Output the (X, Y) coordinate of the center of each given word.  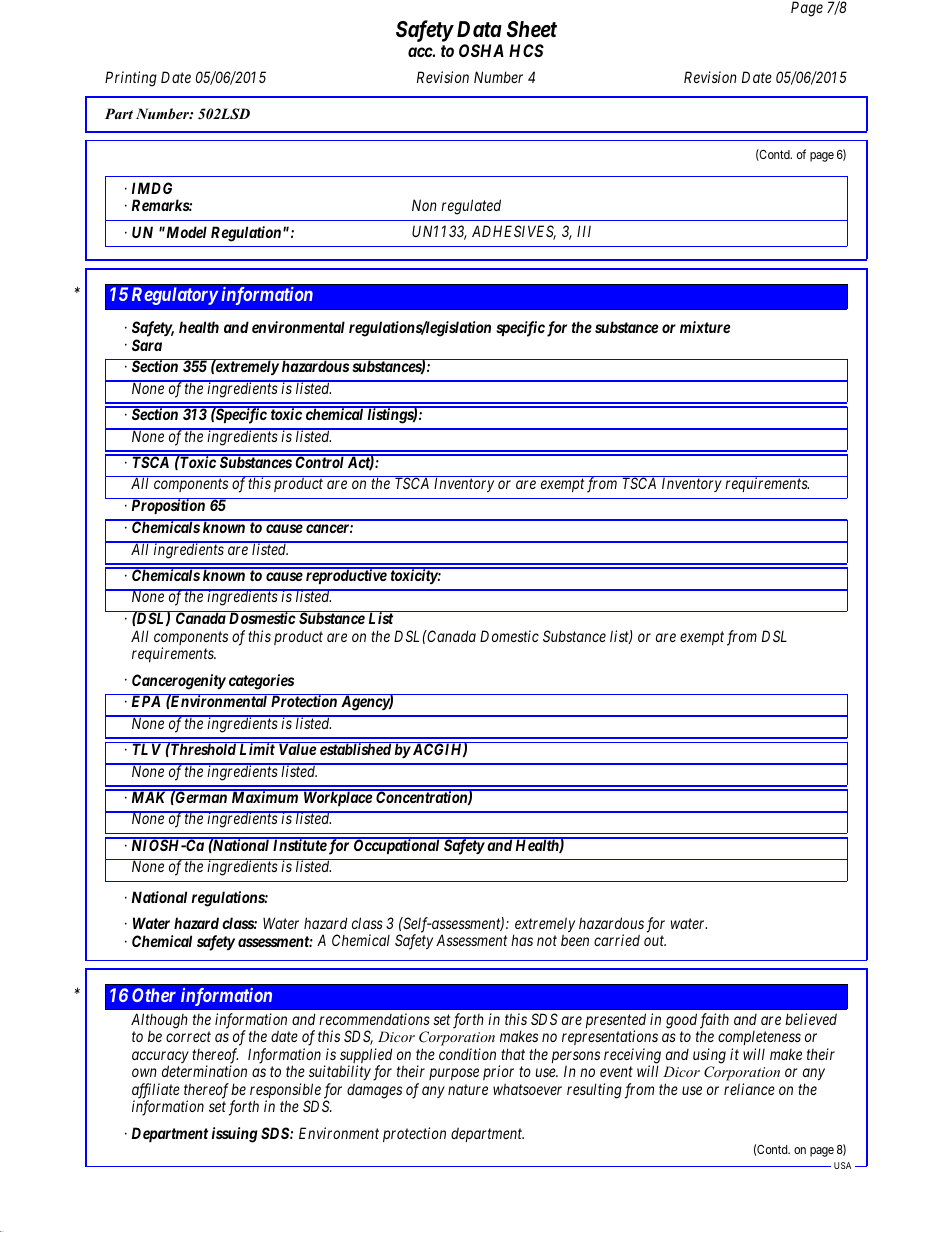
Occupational (396, 846)
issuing (234, 1135)
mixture (705, 327)
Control (319, 461)
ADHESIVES (514, 232)
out (655, 941)
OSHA (481, 50)
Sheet (532, 29)
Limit (257, 749)
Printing (131, 79)
